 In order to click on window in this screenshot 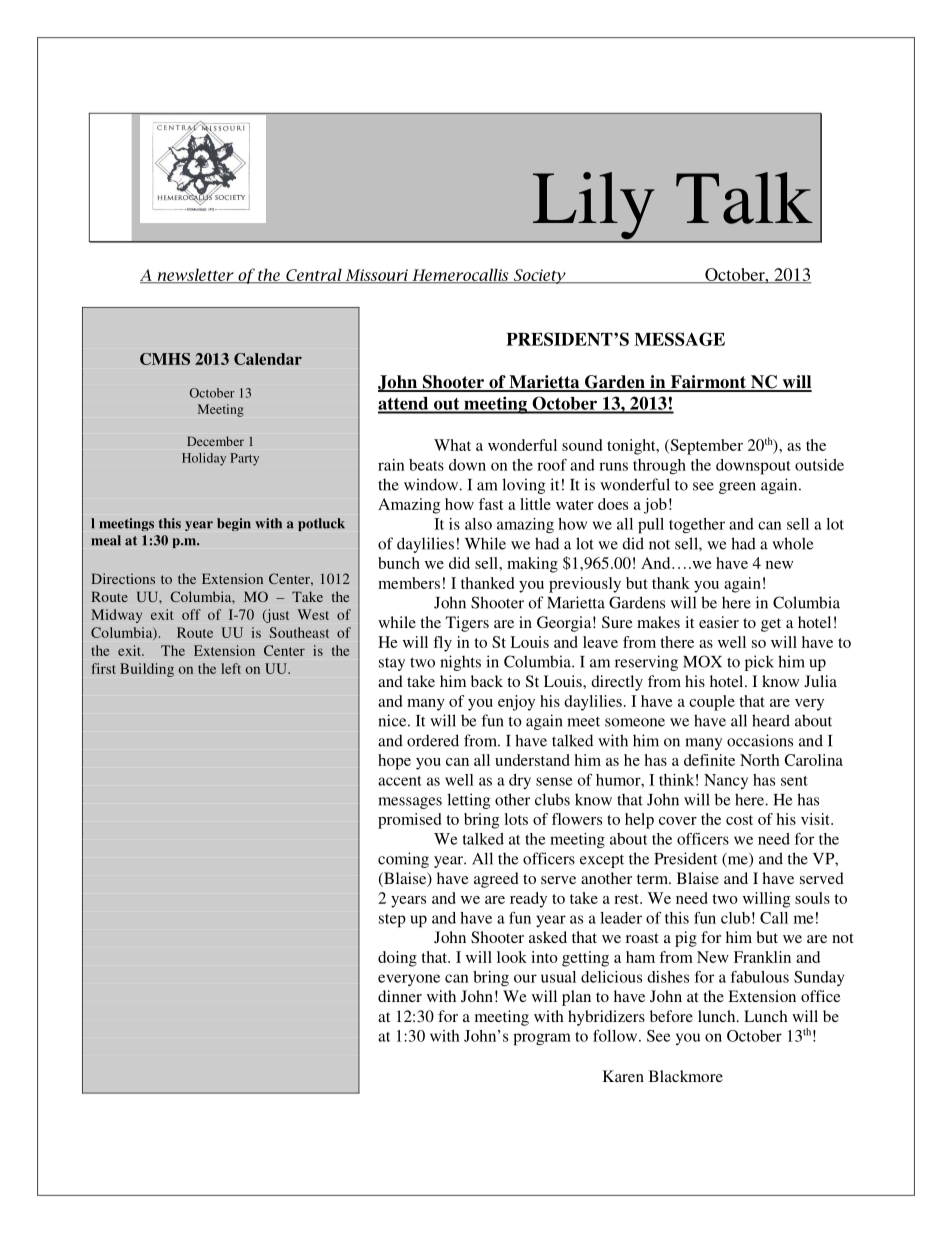, I will do `click(432, 484)`.
